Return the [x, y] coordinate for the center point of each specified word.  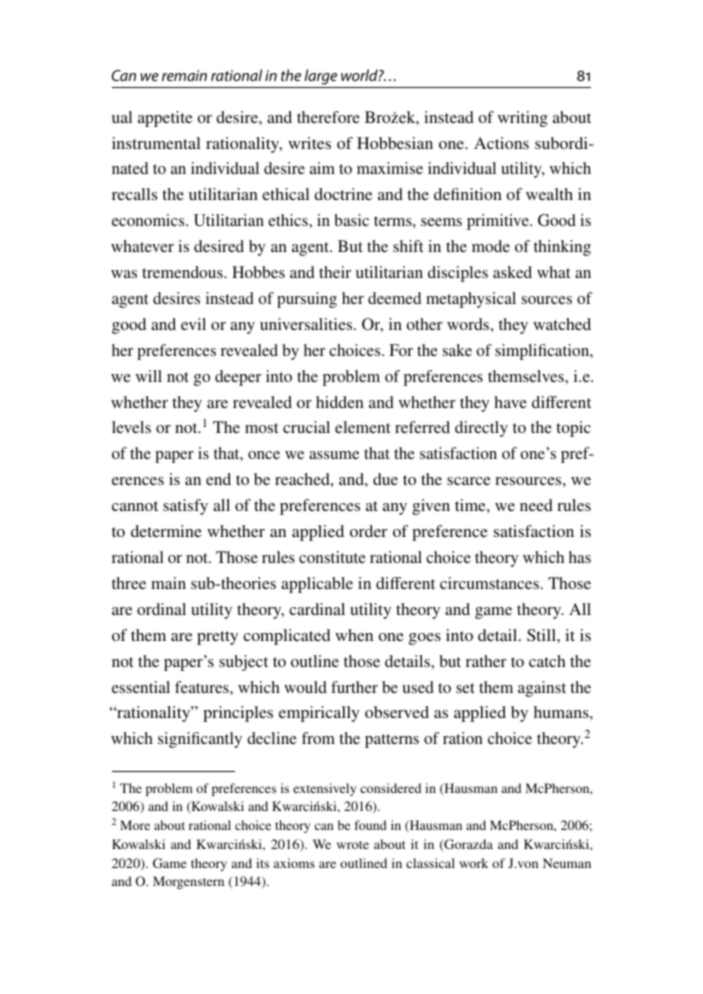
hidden [340, 402]
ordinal [161, 609]
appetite [165, 119]
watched [562, 324]
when [354, 635]
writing [523, 119]
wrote [353, 845]
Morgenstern [188, 882]
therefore [328, 117]
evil [193, 324]
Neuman [567, 863]
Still [542, 635]
